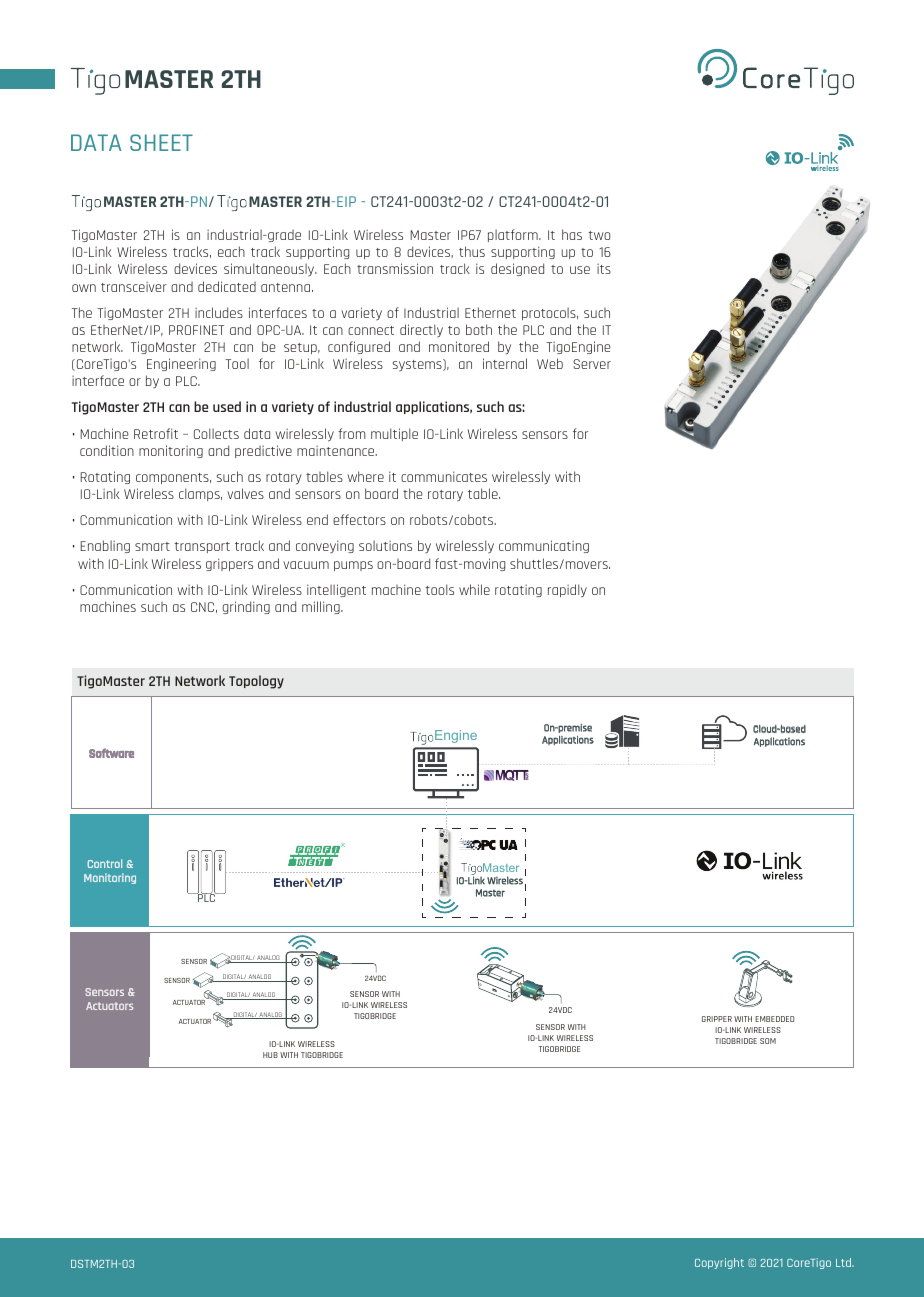 This screenshot has height=1297, width=924. Describe the element at coordinates (161, 142) in the screenshot. I see `SHEET` at that location.
